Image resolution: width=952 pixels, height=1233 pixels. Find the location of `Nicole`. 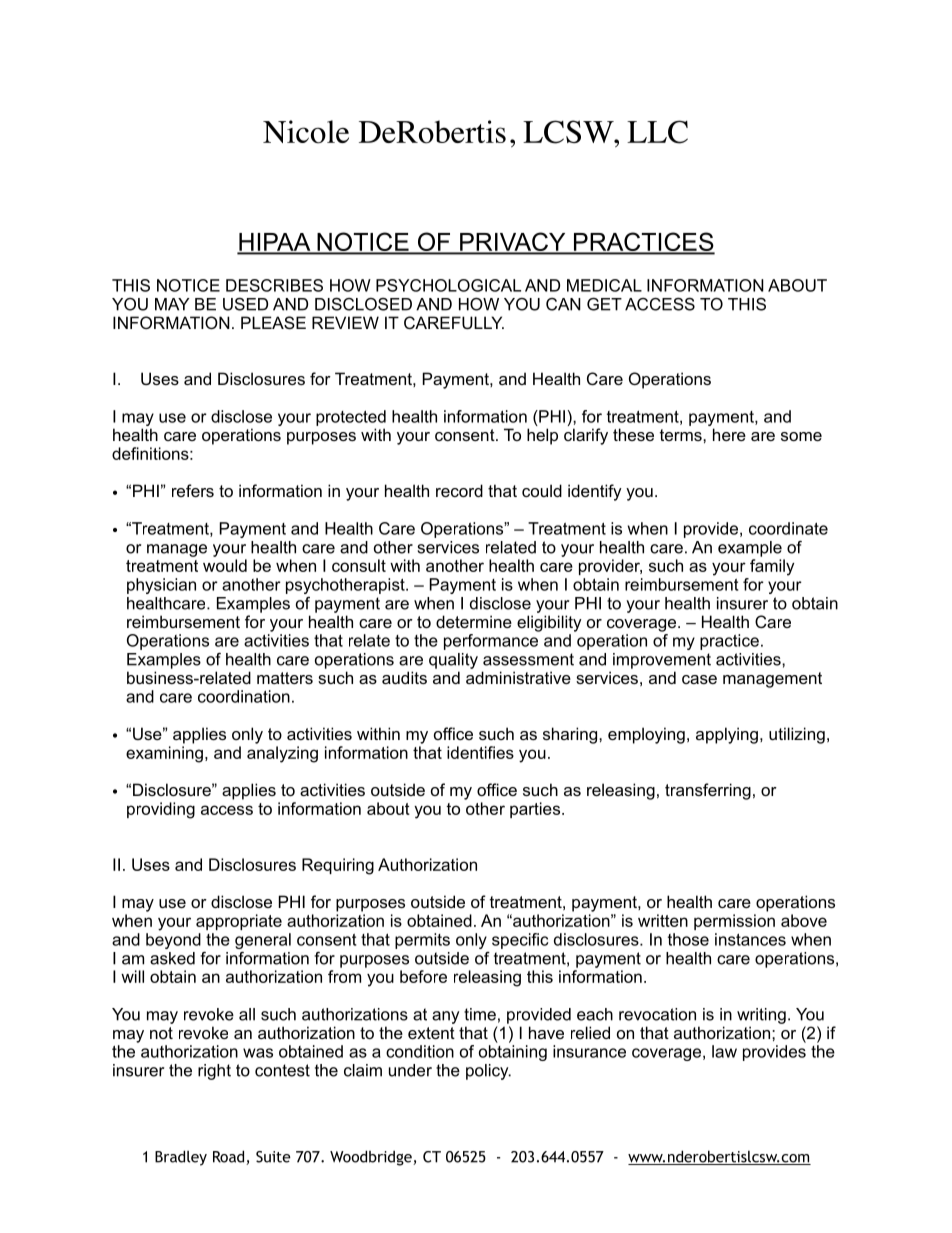

Nicole is located at coordinates (306, 132).
